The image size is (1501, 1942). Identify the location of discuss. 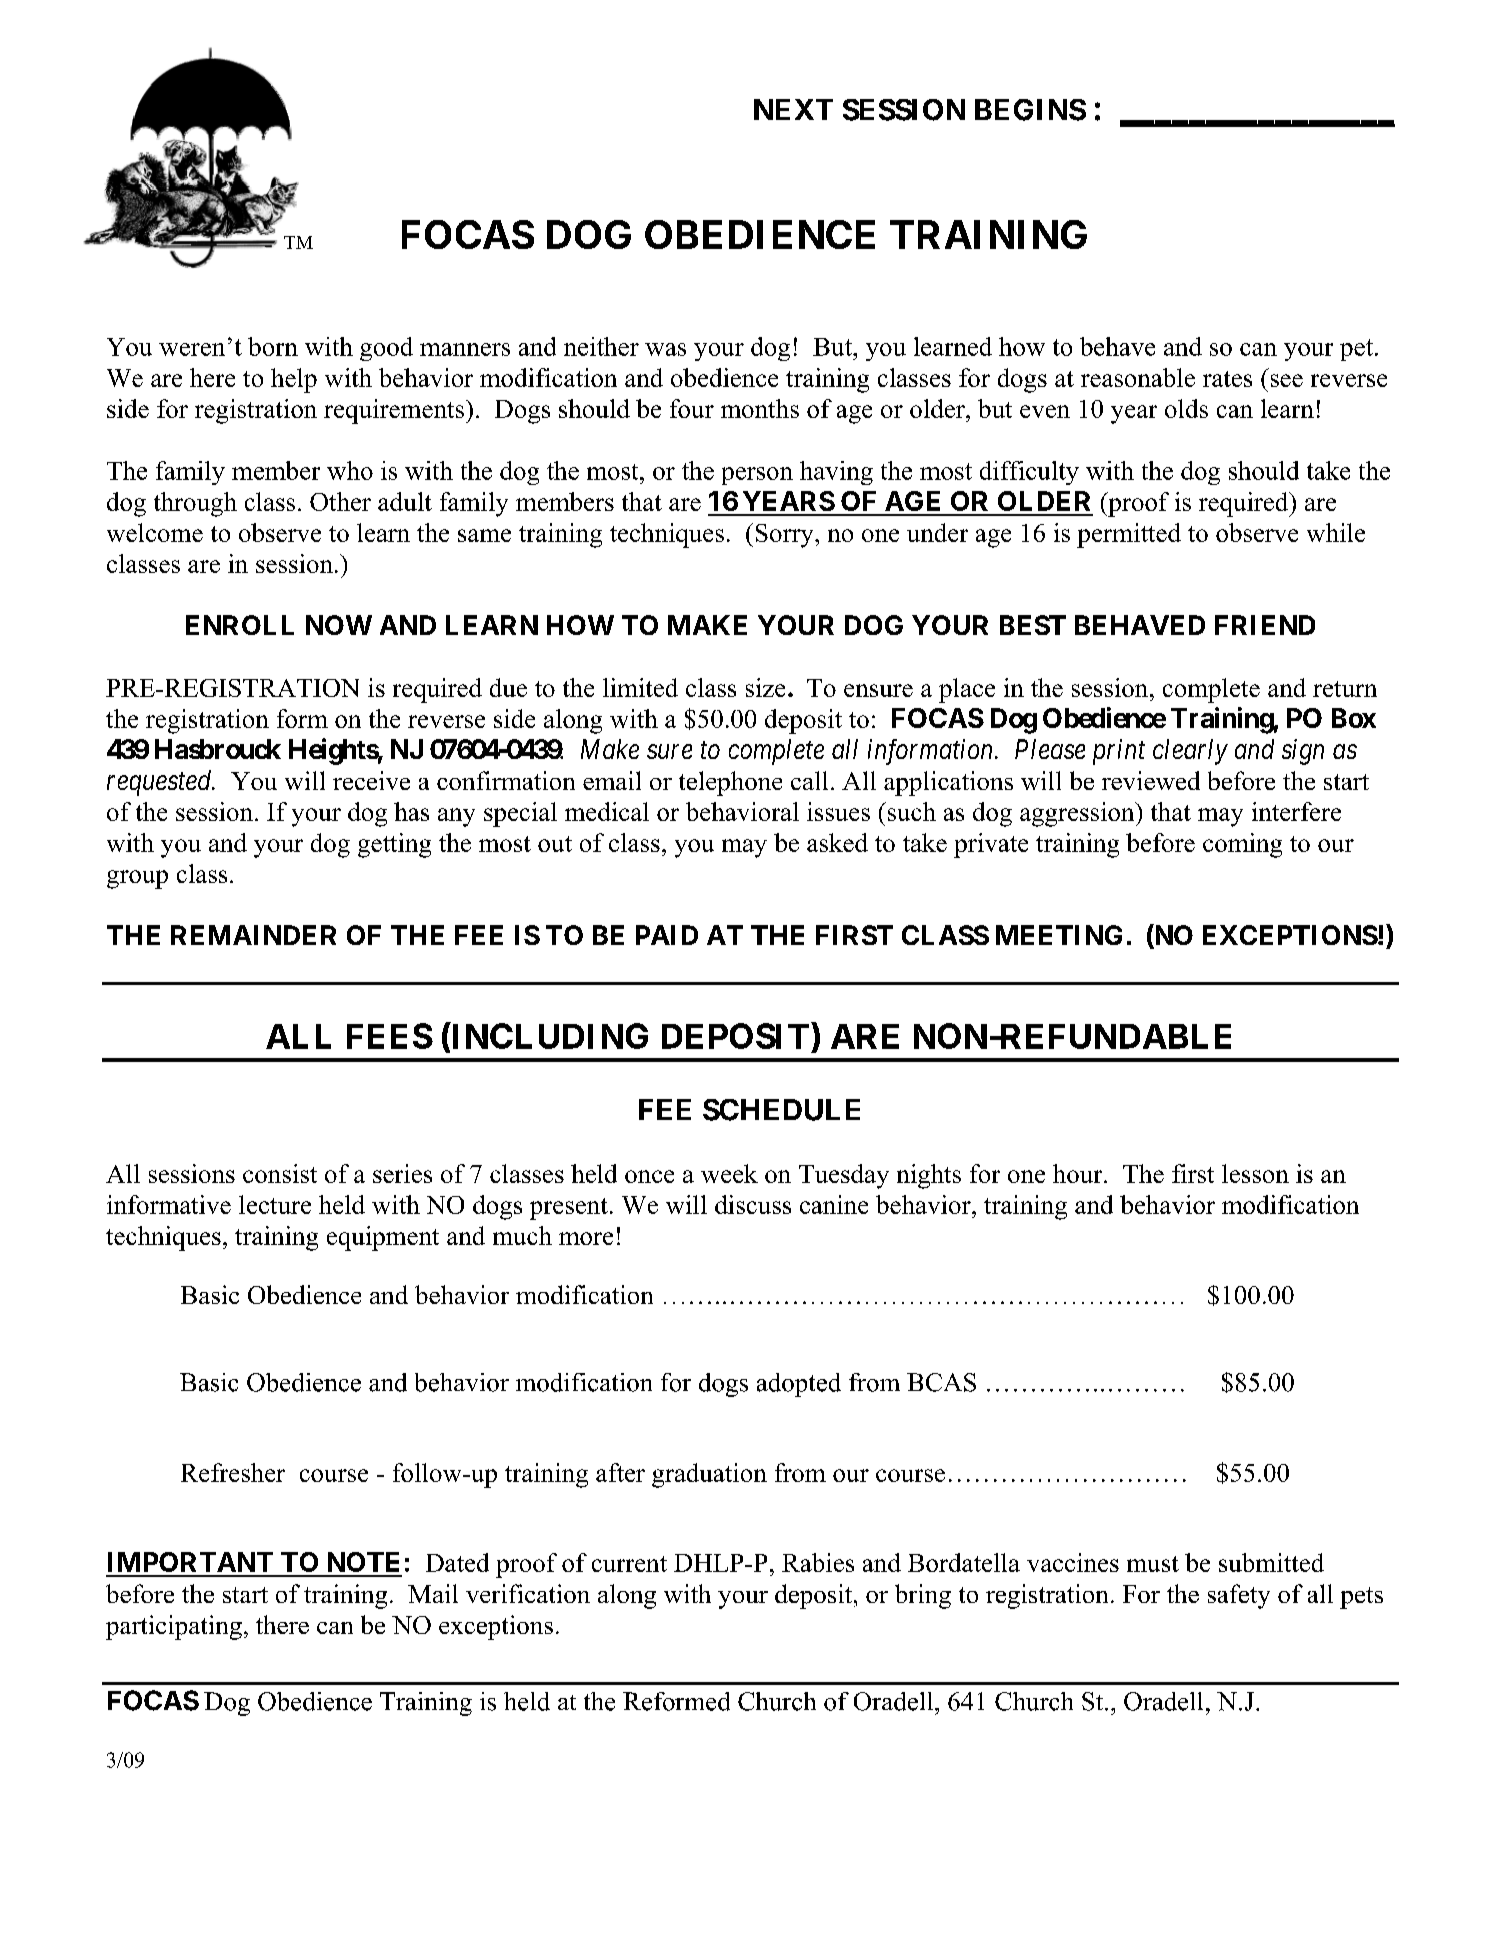
(753, 1204).
